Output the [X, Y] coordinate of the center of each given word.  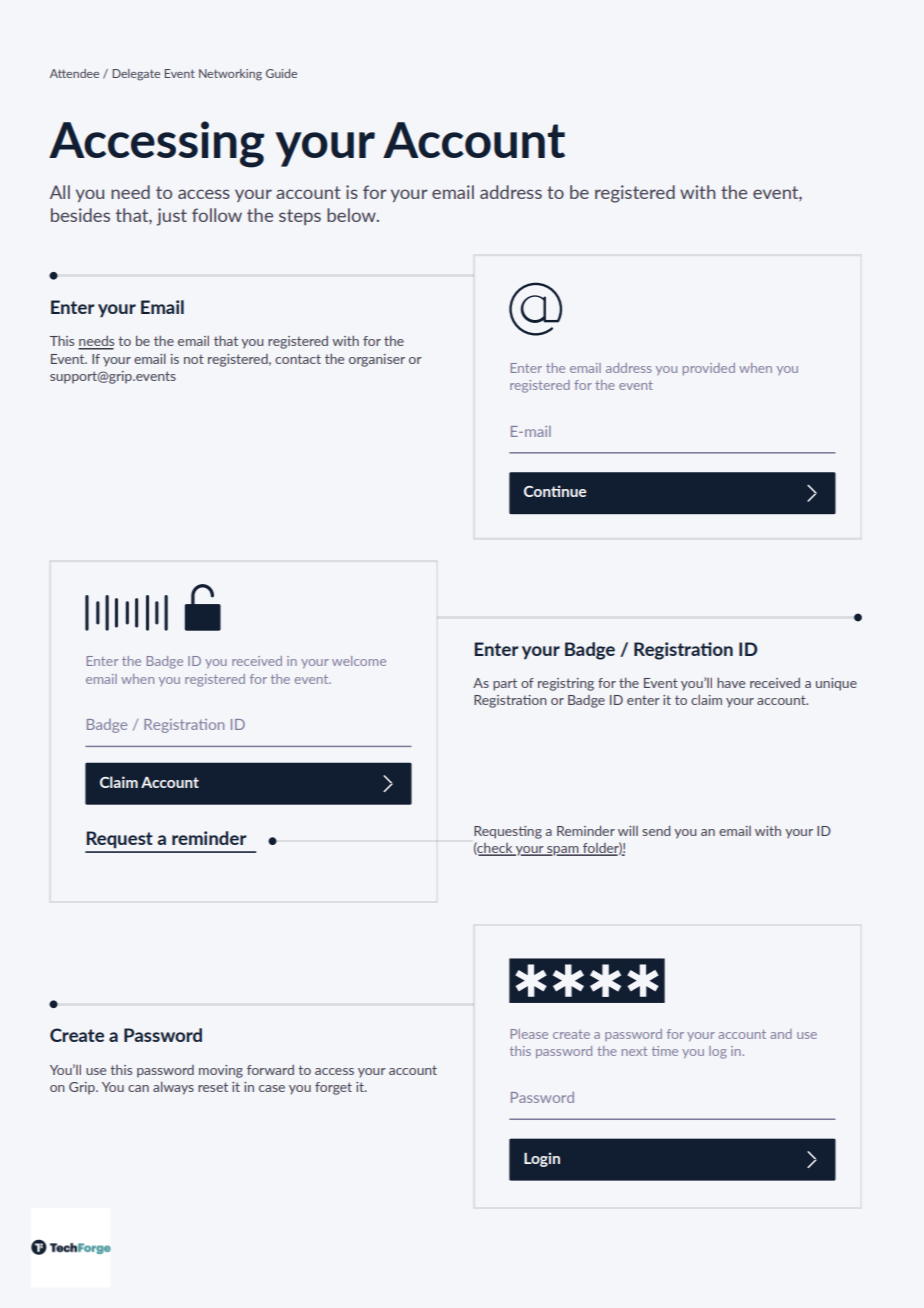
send [656, 831]
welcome [359, 661]
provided [709, 369]
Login [542, 1159]
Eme [665, 1051]
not [194, 359]
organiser [377, 360]
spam [563, 851]
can [138, 1088]
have [731, 683]
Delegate [136, 75]
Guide [281, 73]
